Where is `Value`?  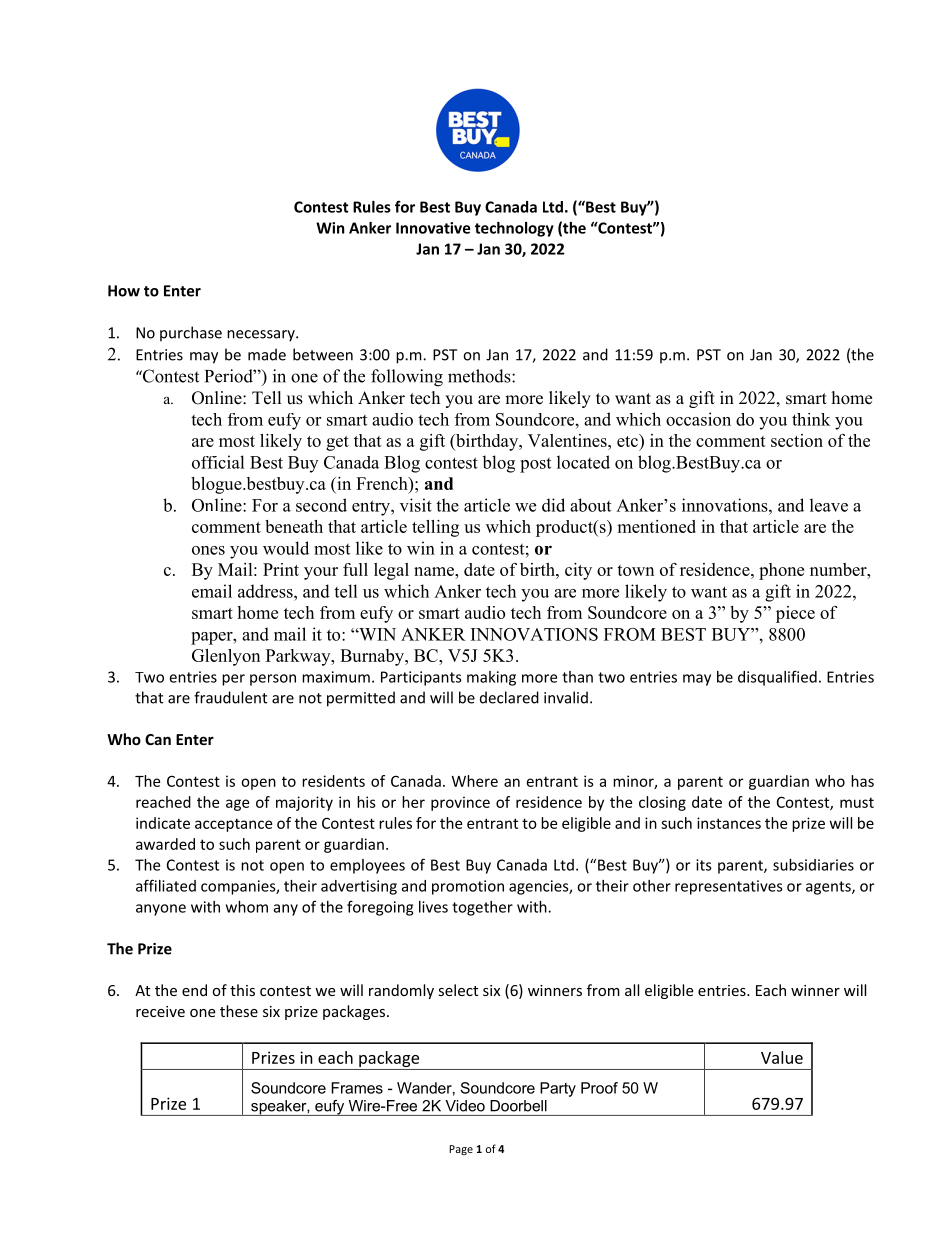 Value is located at coordinates (782, 1057).
